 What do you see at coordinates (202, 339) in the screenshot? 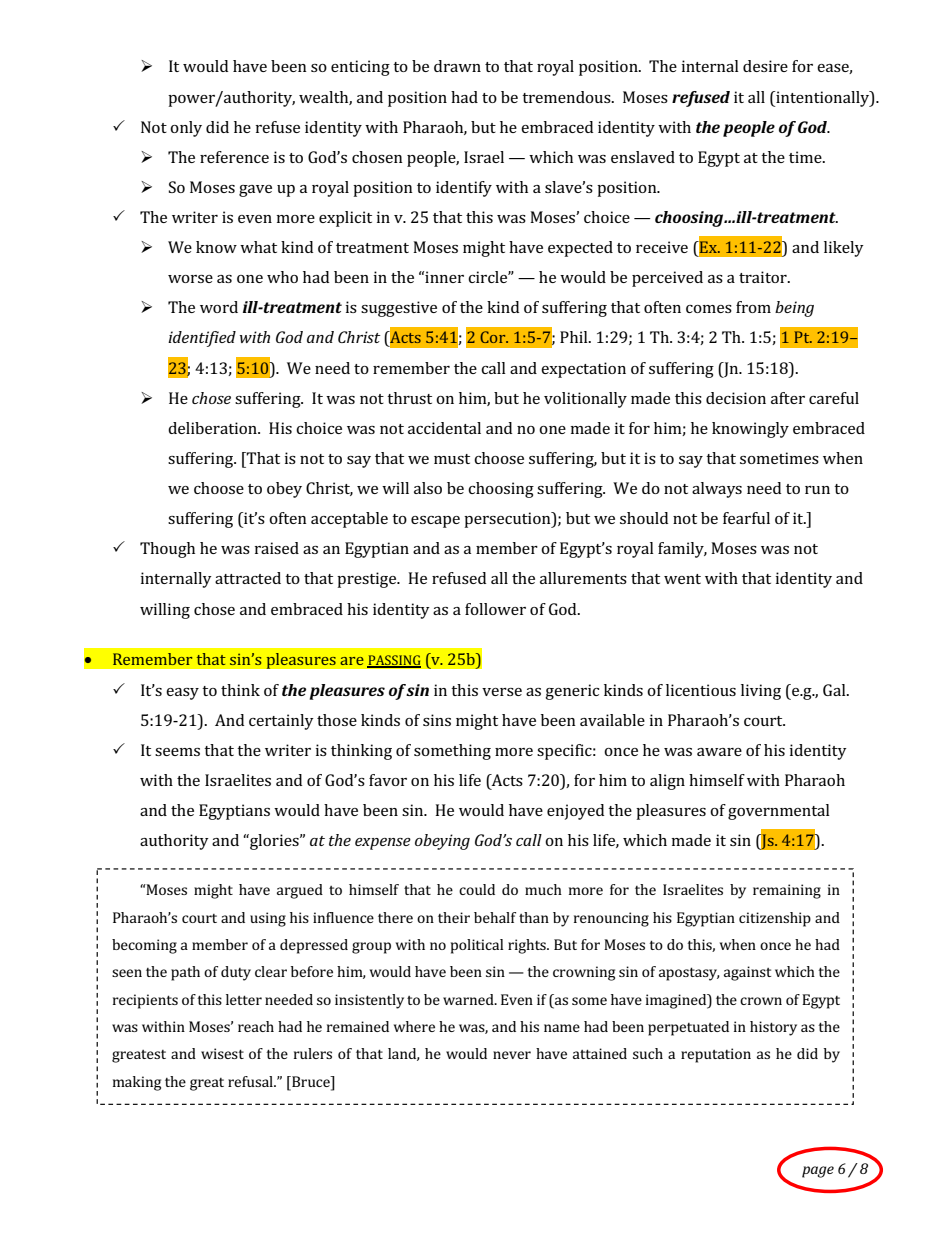
I see `identified` at bounding box center [202, 339].
